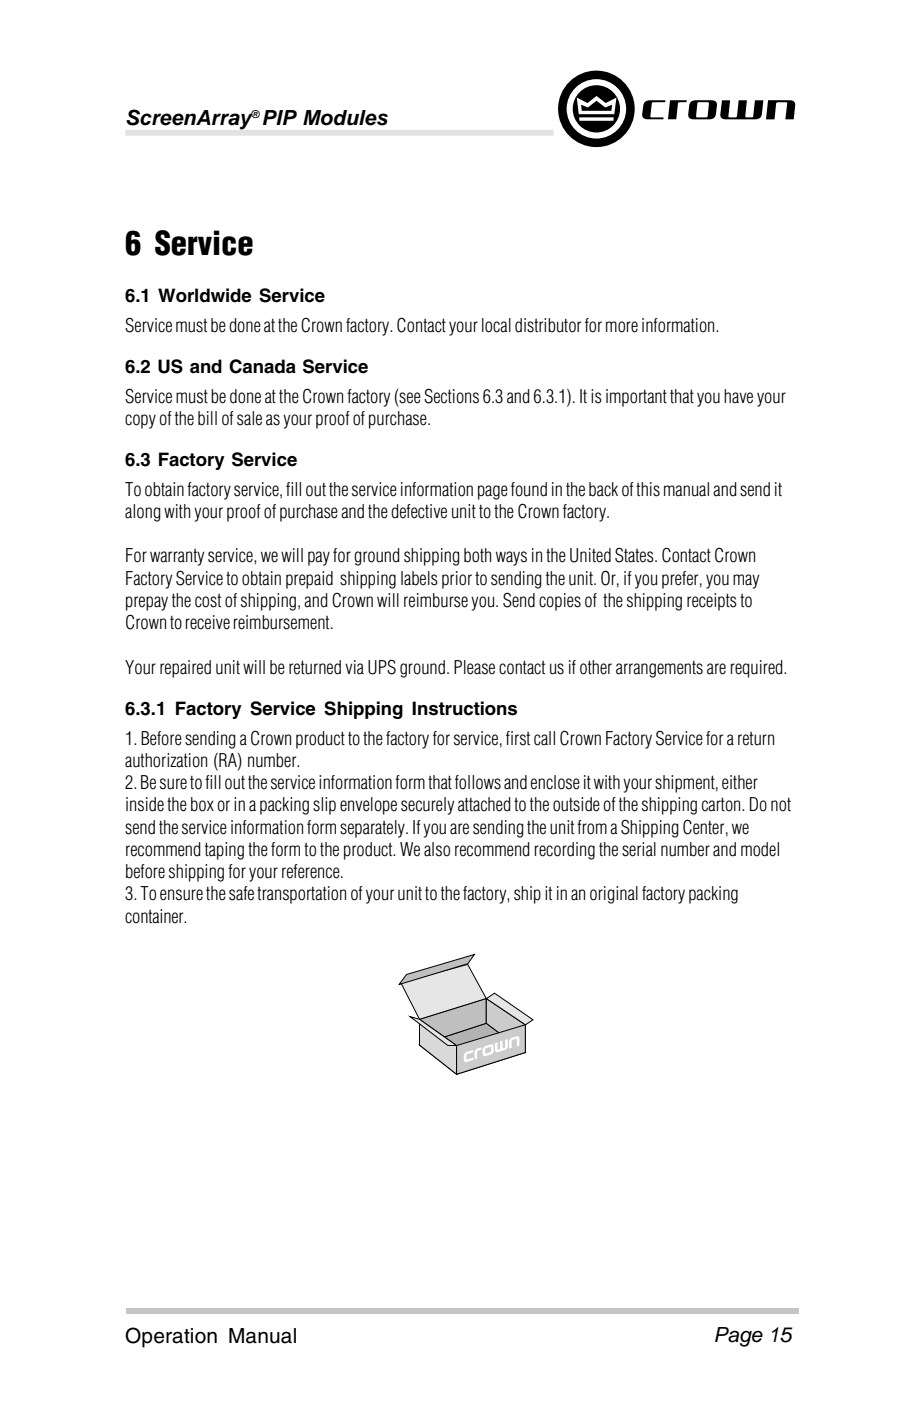 The height and width of the page is (1418, 918). Describe the element at coordinates (464, 708) in the page. I see `Instructions` at that location.
